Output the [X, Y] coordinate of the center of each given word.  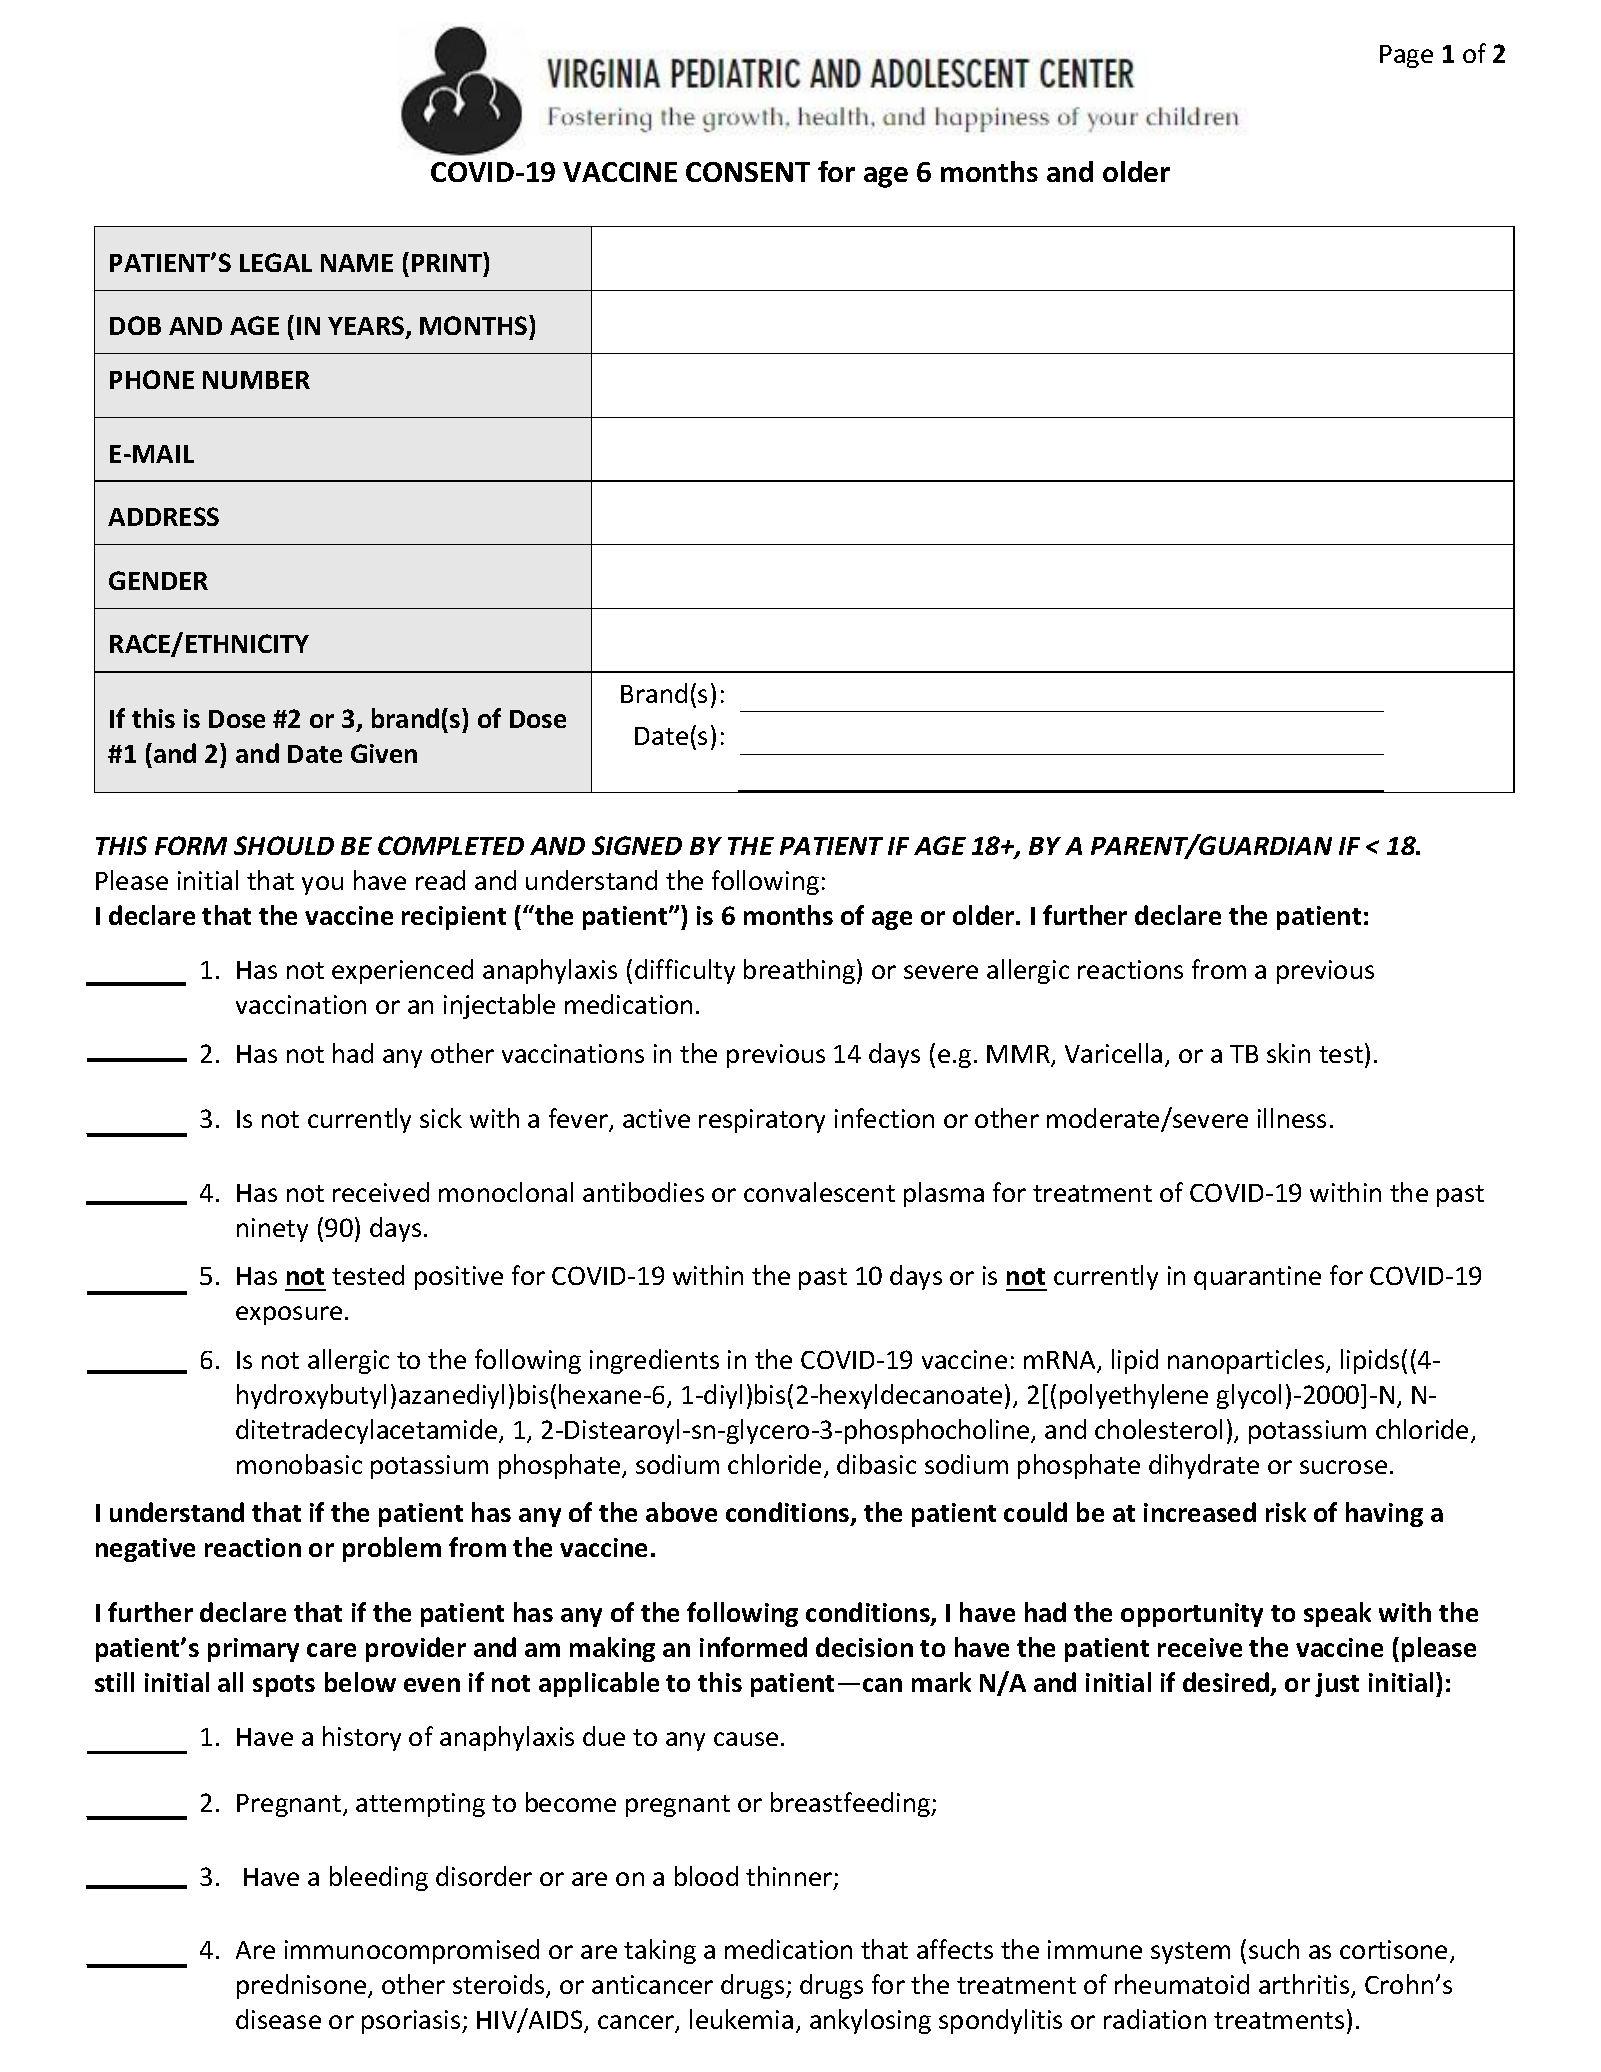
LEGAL [276, 262]
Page [1406, 56]
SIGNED [637, 845]
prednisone [303, 1986]
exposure [289, 1315]
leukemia [741, 2019]
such [1274, 1949]
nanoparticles [1247, 1361]
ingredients [654, 1361]
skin [1288, 1053]
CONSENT [748, 172]
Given [384, 753]
